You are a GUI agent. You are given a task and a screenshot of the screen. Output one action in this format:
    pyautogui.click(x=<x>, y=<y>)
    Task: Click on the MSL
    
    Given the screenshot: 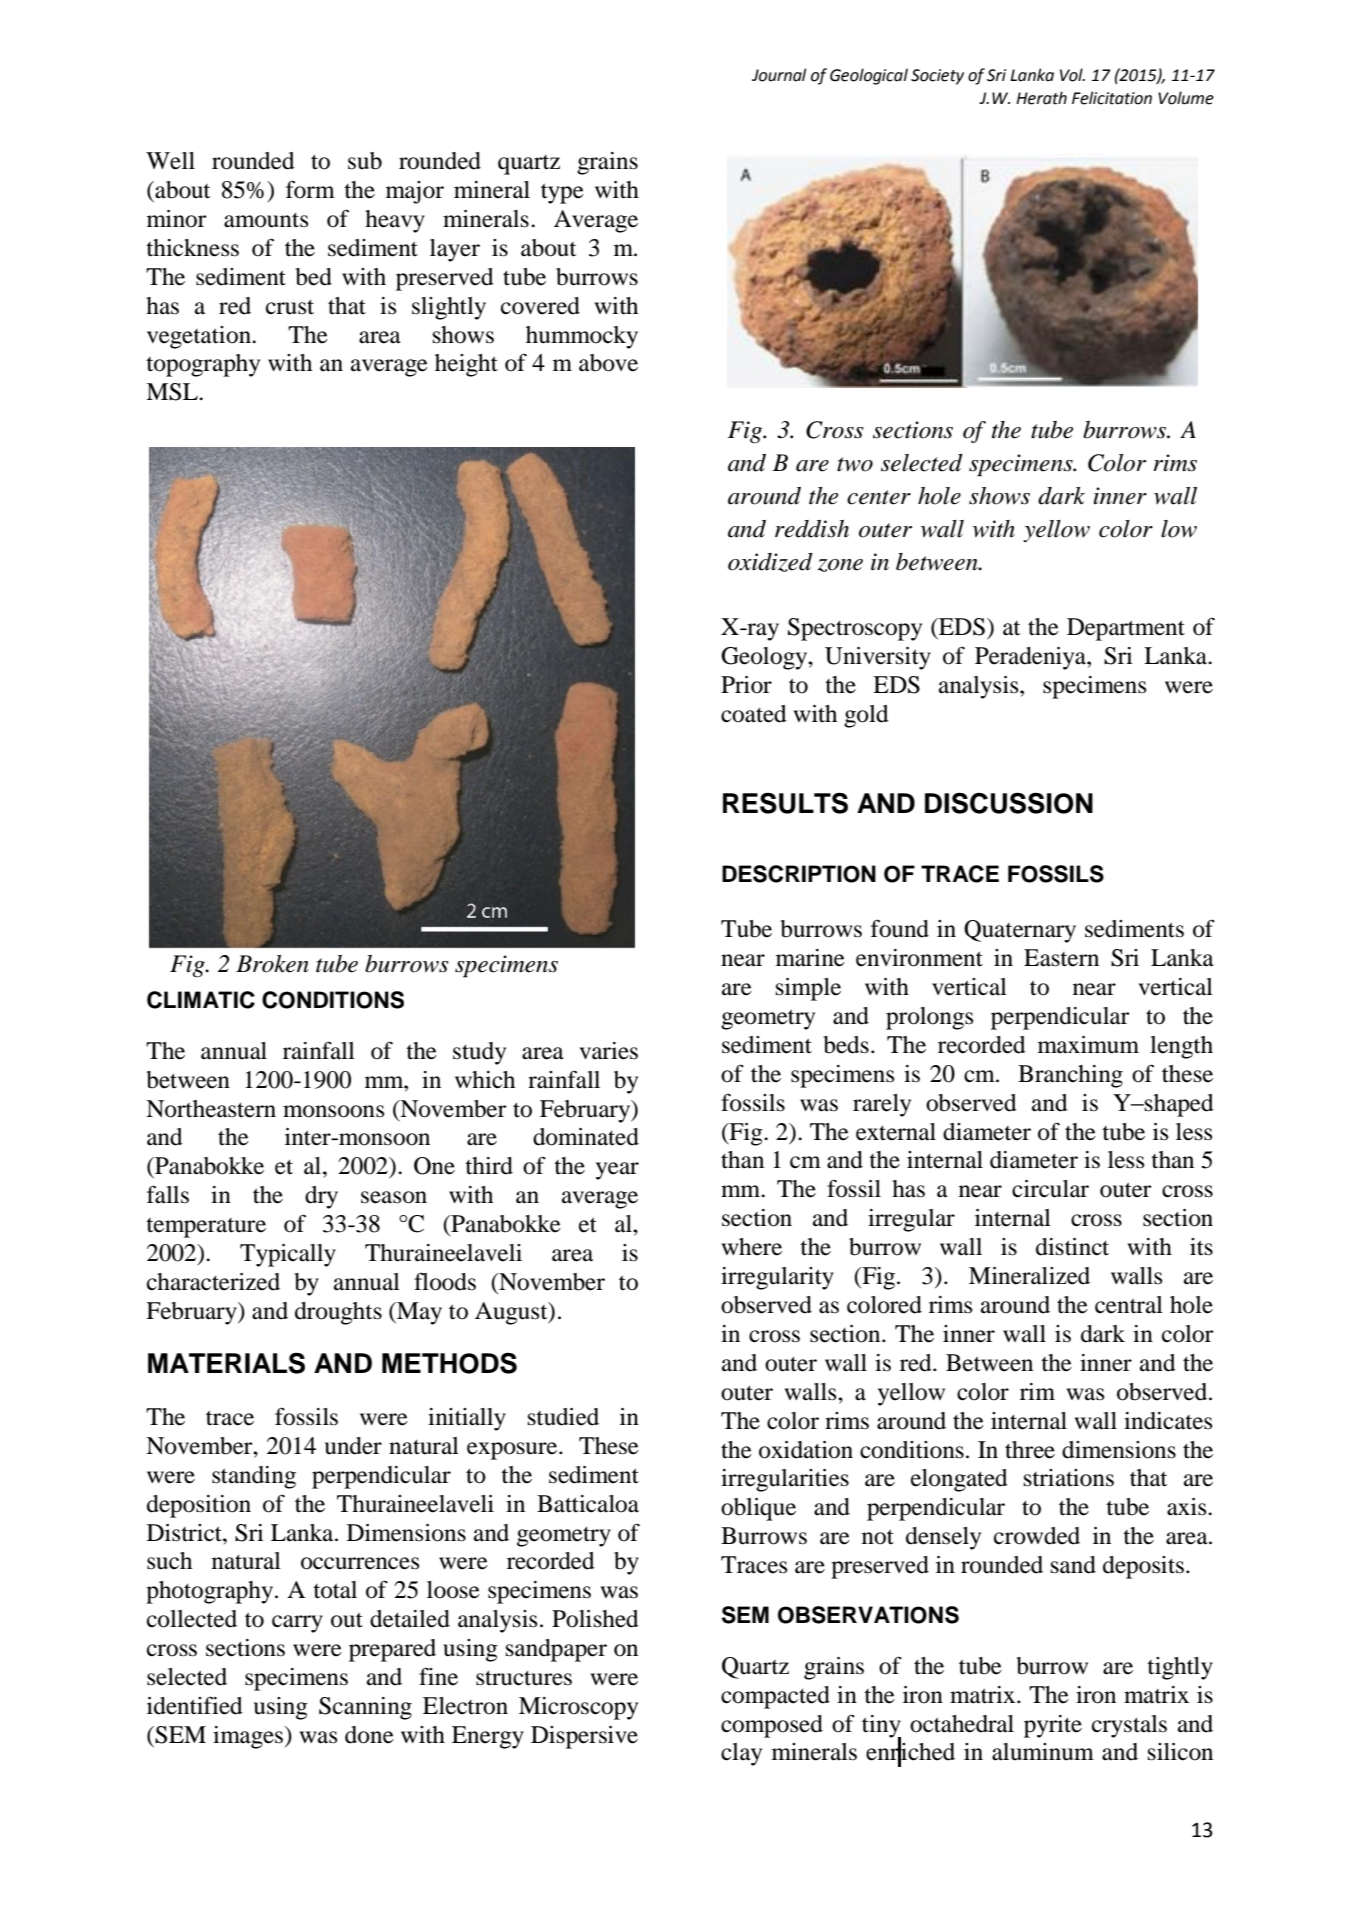 What is the action you would take?
    pyautogui.click(x=173, y=392)
